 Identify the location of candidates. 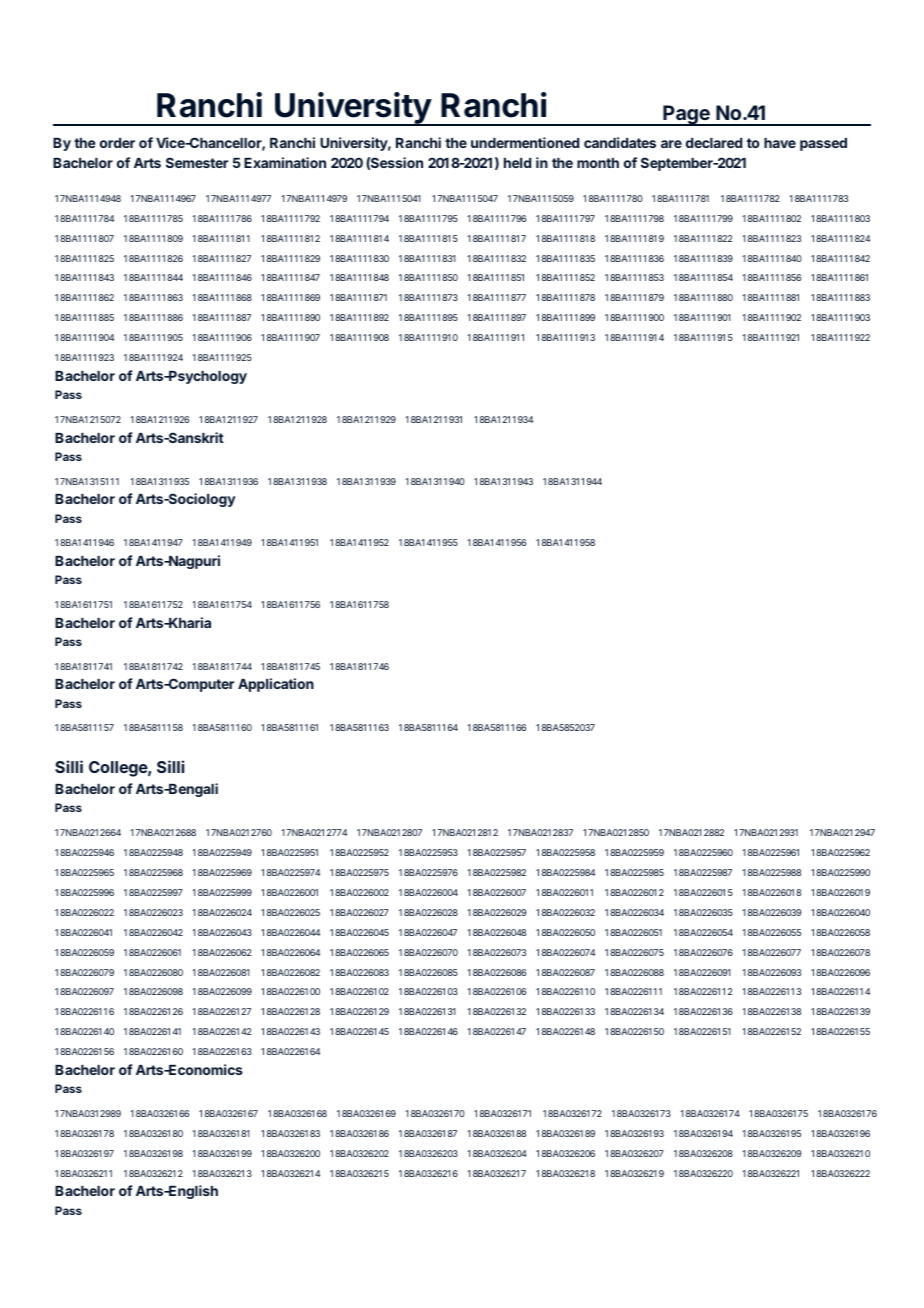
(620, 142).
